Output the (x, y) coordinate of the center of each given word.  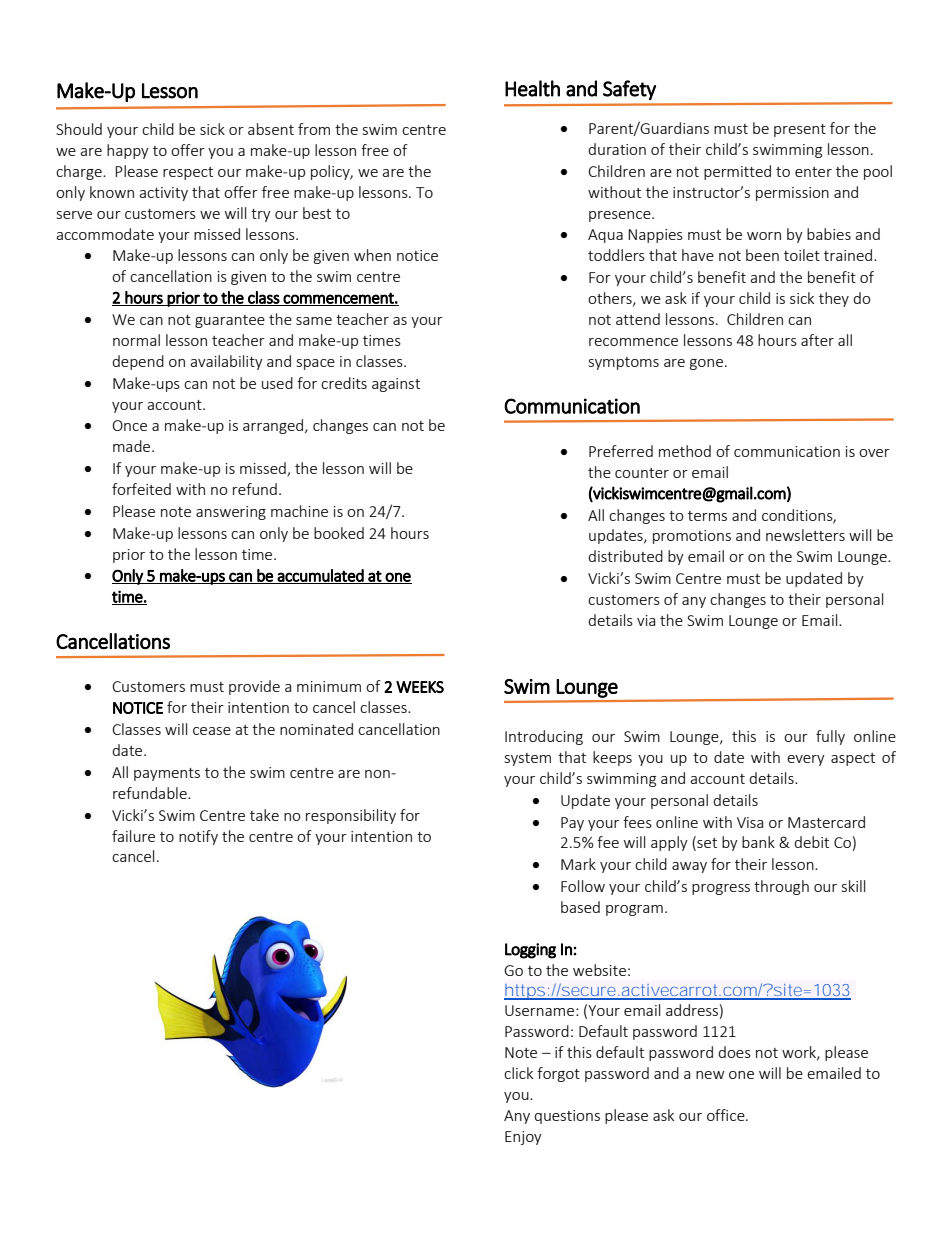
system (528, 759)
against (396, 385)
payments (167, 774)
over (874, 453)
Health (532, 88)
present (800, 130)
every (806, 760)
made (133, 446)
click (518, 1073)
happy (128, 151)
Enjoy (523, 1138)
